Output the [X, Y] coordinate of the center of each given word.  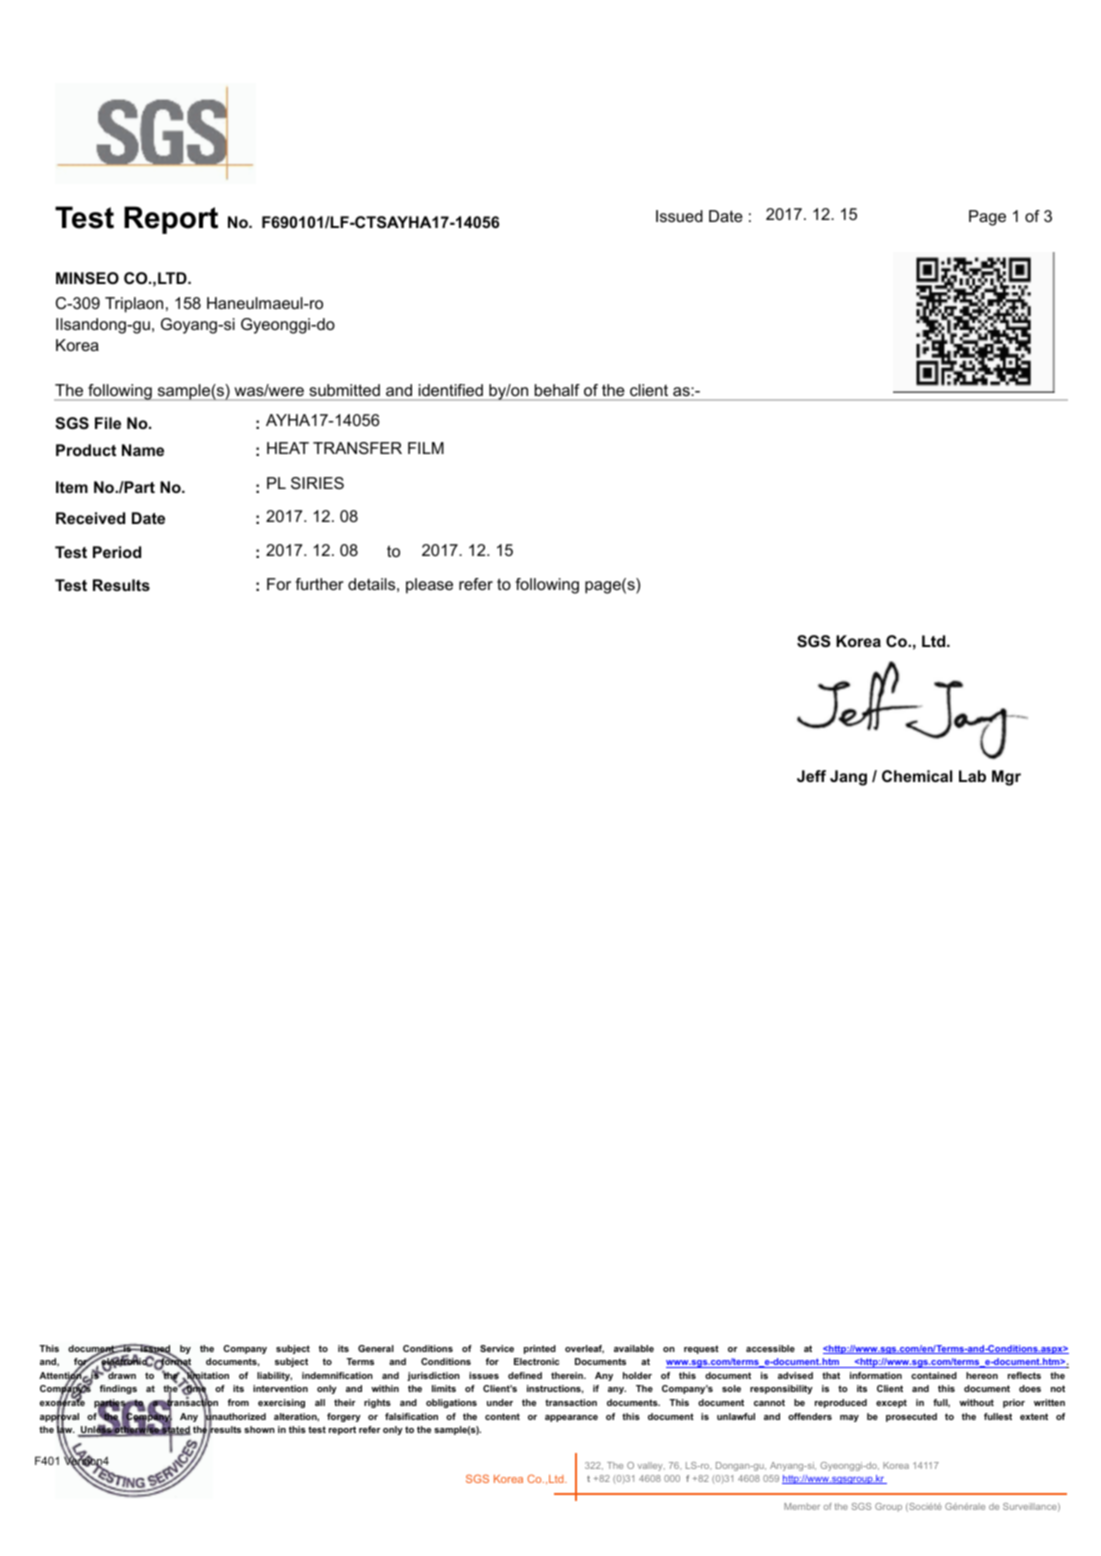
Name [143, 450]
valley [651, 1466]
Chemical [917, 776]
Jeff [811, 776]
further [319, 584]
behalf [557, 390]
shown [259, 1429]
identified [451, 390]
